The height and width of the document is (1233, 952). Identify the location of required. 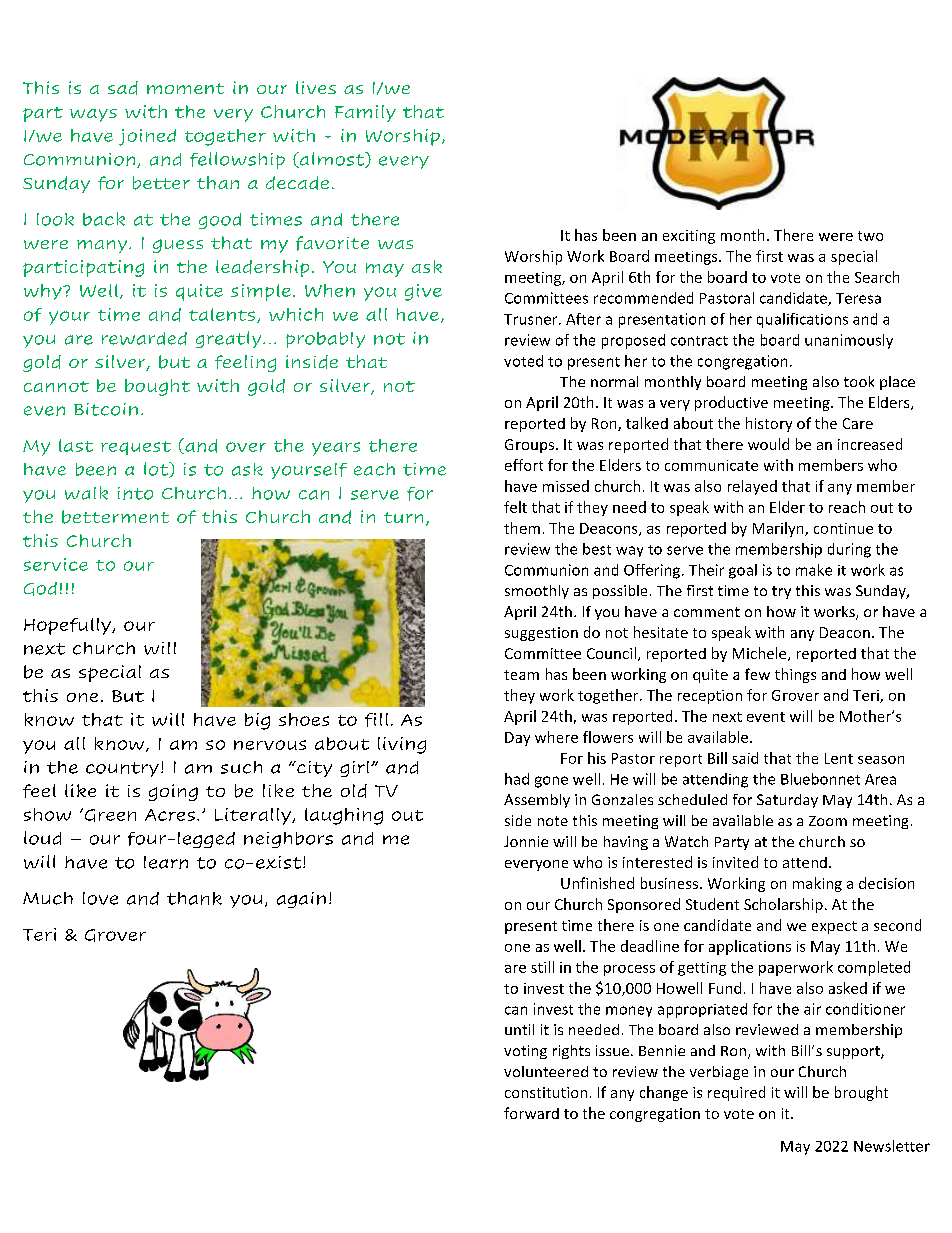
(736, 1093).
